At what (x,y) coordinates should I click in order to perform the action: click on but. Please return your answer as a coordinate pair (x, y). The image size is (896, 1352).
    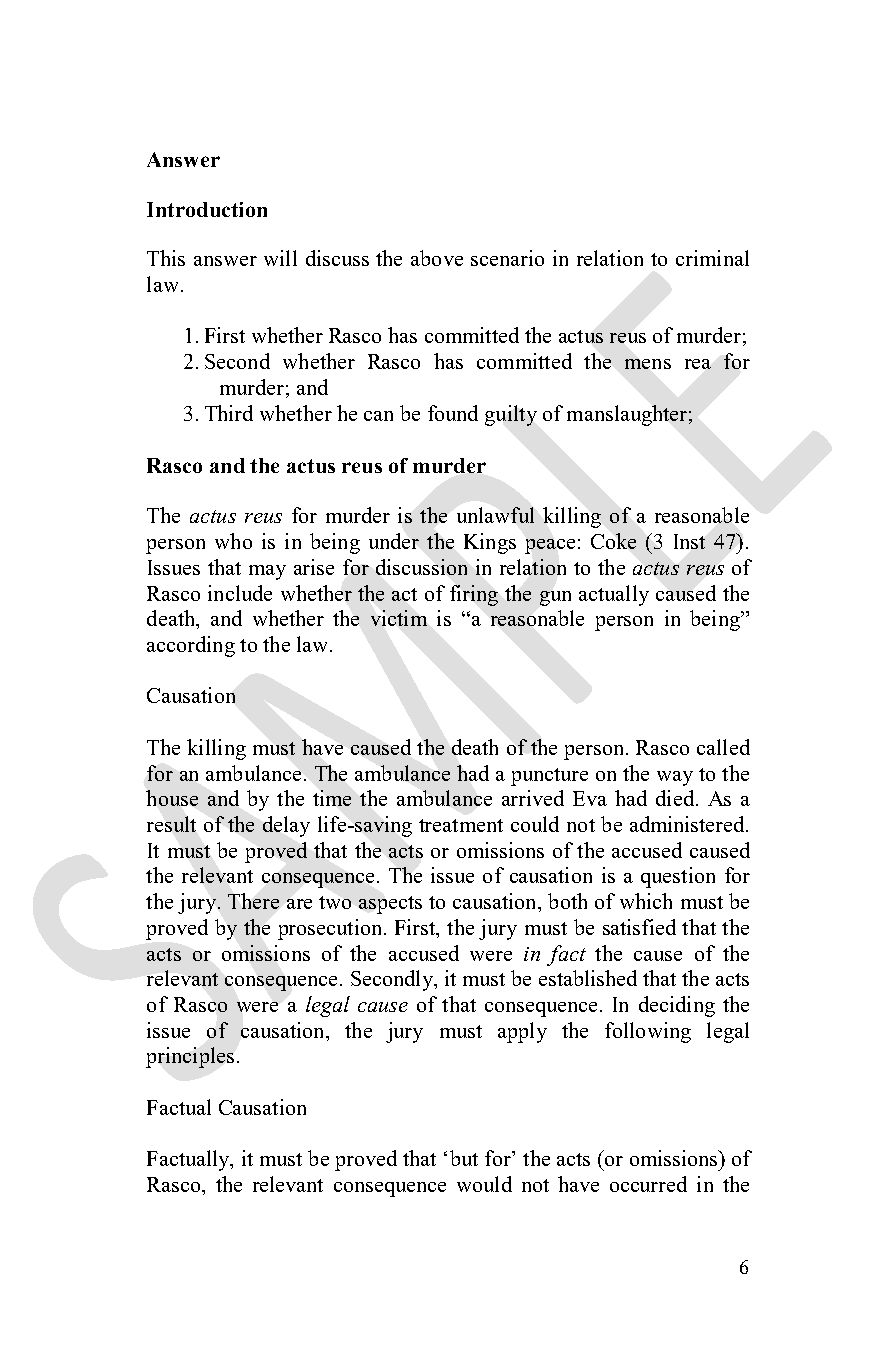
    Looking at the image, I should click on (464, 1158).
